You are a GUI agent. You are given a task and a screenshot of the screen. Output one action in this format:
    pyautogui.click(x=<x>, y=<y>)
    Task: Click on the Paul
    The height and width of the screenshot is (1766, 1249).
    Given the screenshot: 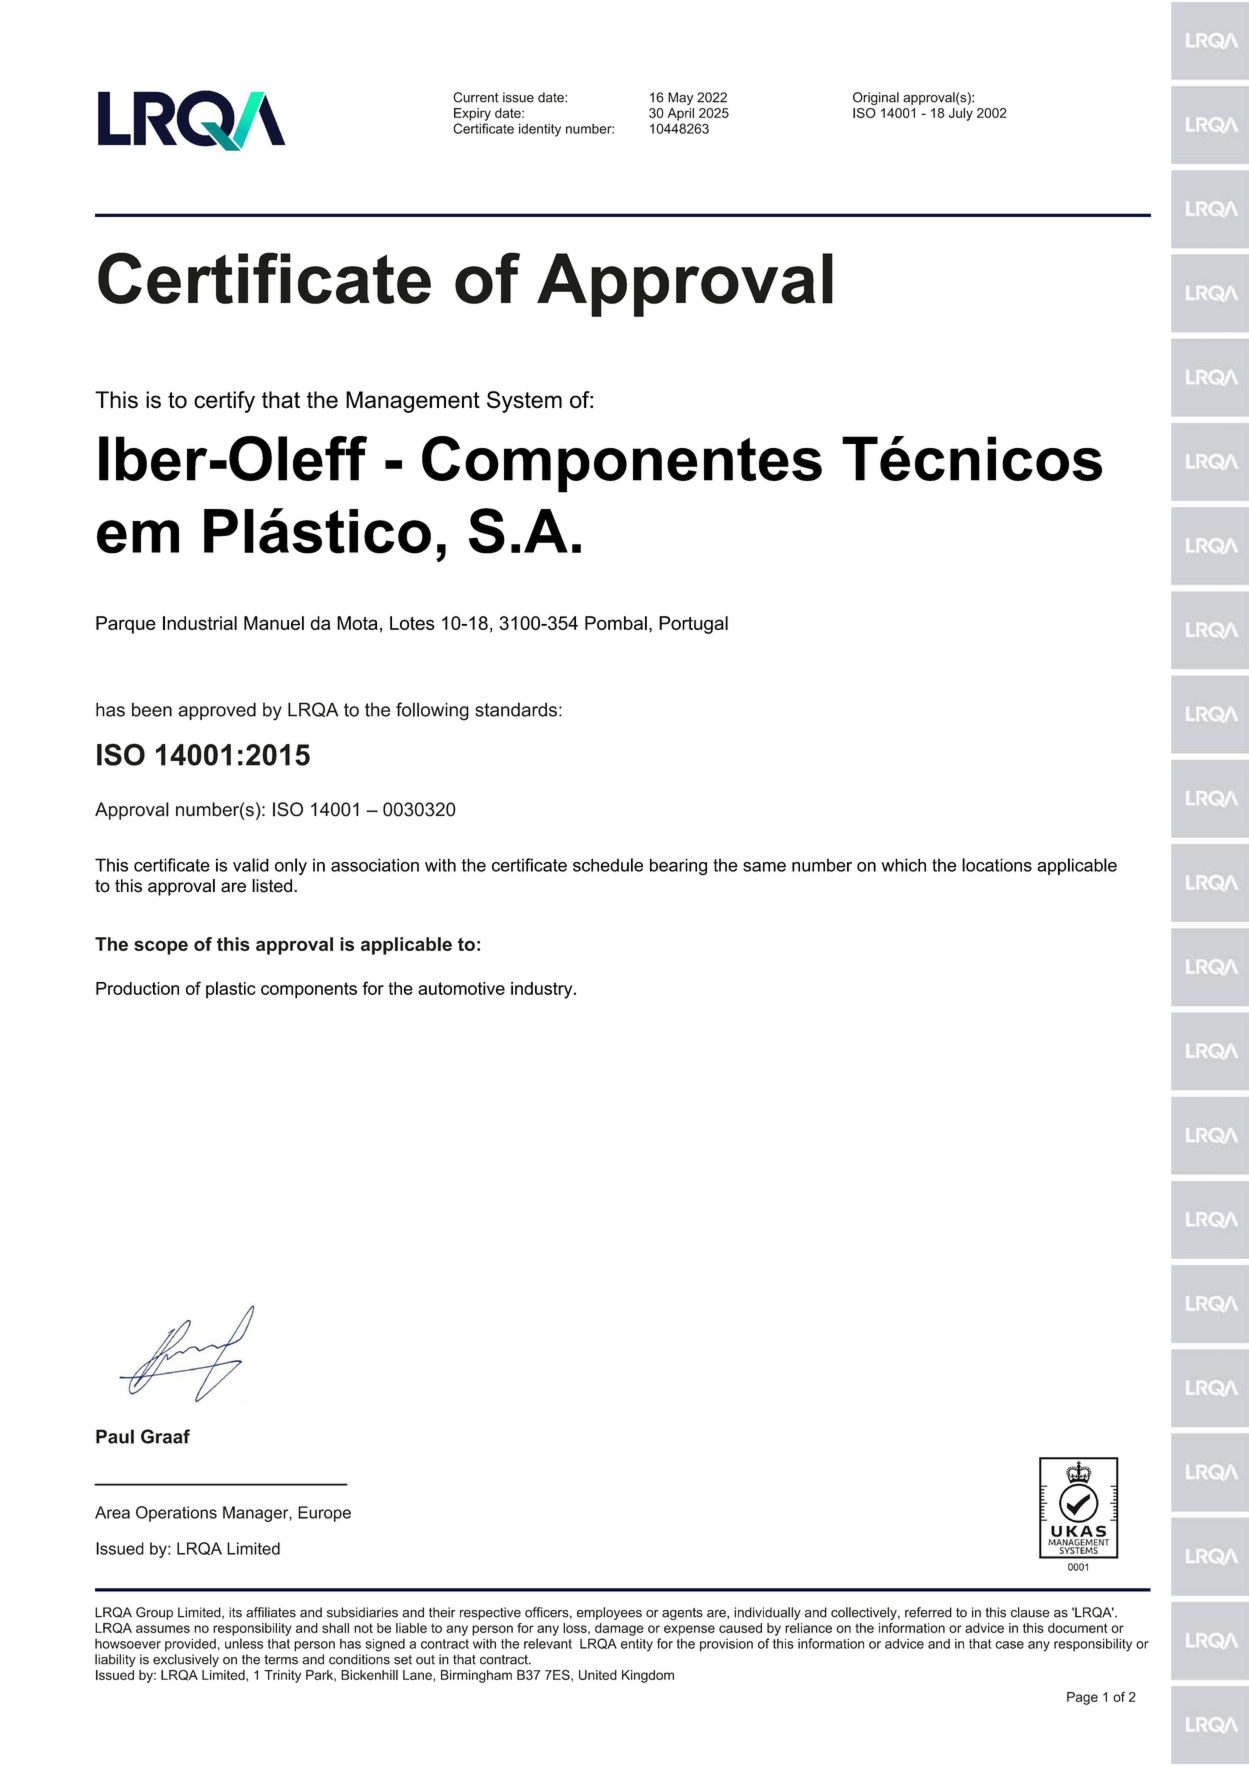 What is the action you would take?
    pyautogui.click(x=115, y=1436)
